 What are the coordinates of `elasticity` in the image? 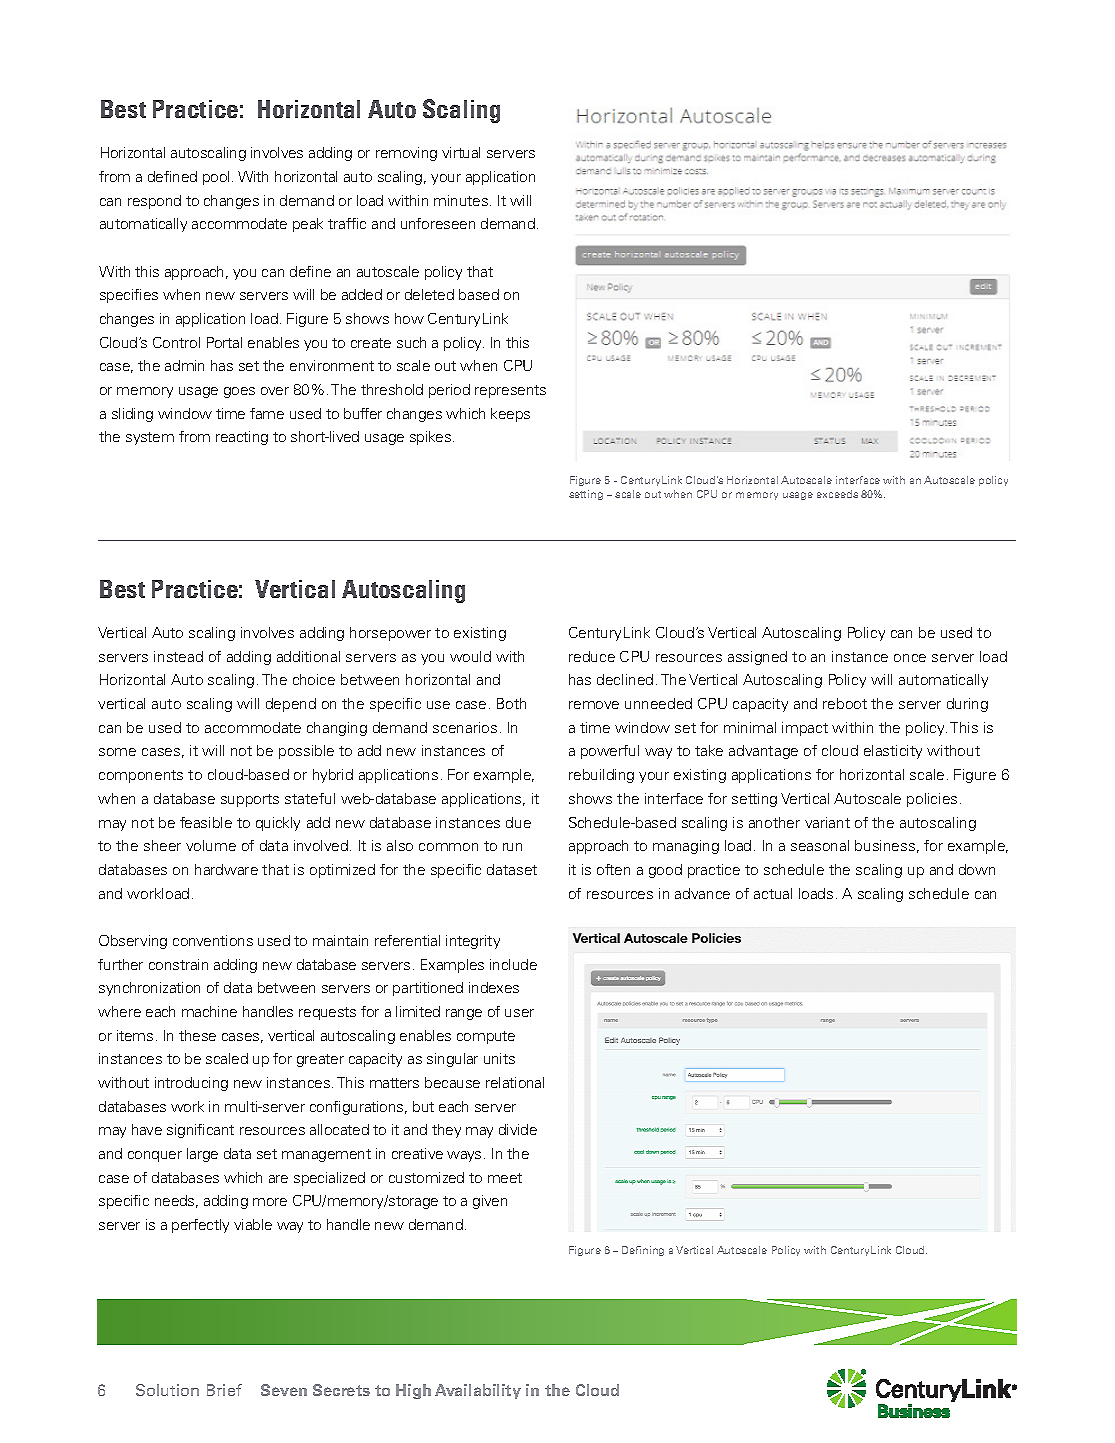 It's located at (893, 752).
